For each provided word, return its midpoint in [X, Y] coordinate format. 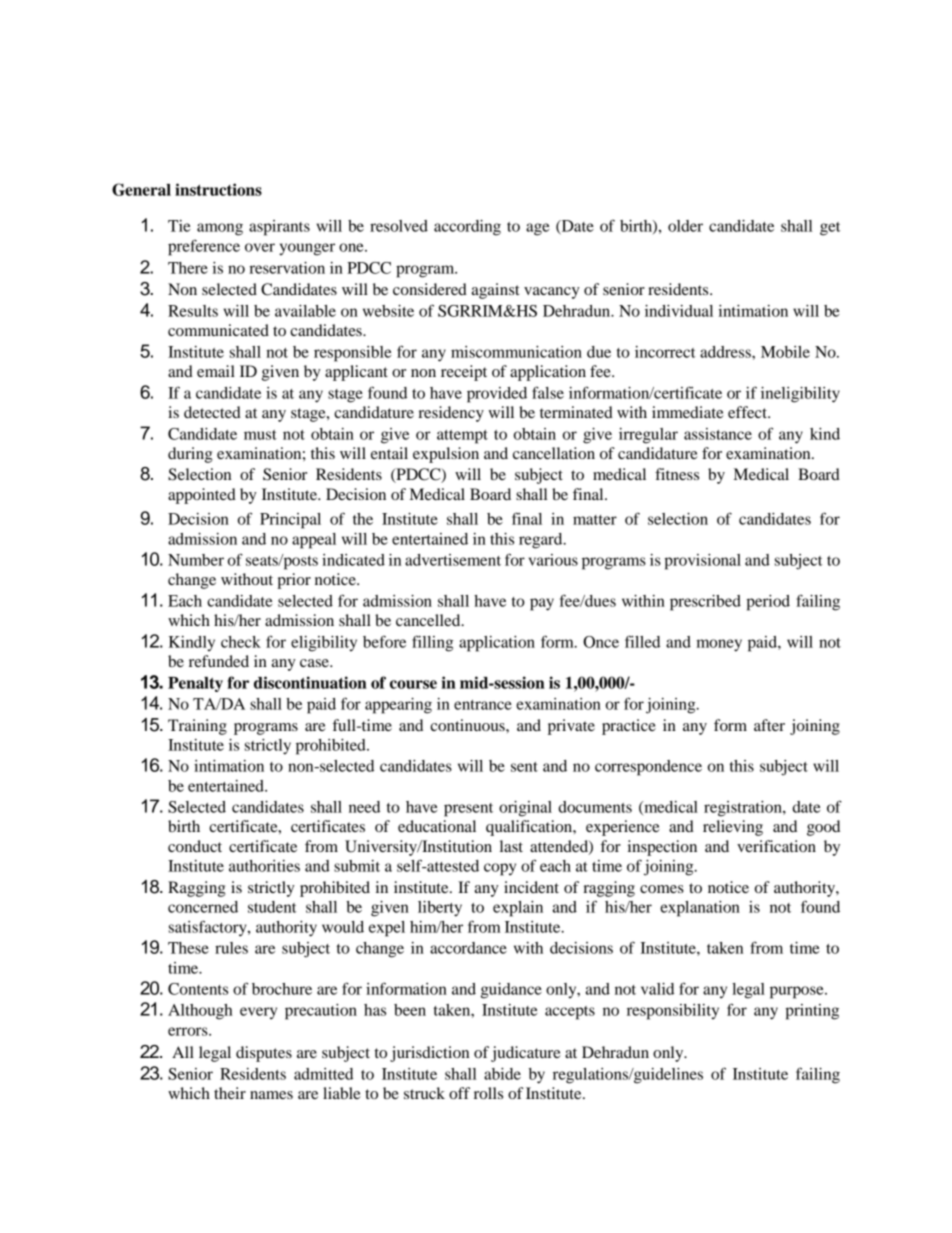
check [241, 642]
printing [812, 1012]
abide [502, 1074]
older [685, 226]
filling [432, 643]
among [220, 229]
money [719, 645]
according [467, 228]
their [230, 1093]
